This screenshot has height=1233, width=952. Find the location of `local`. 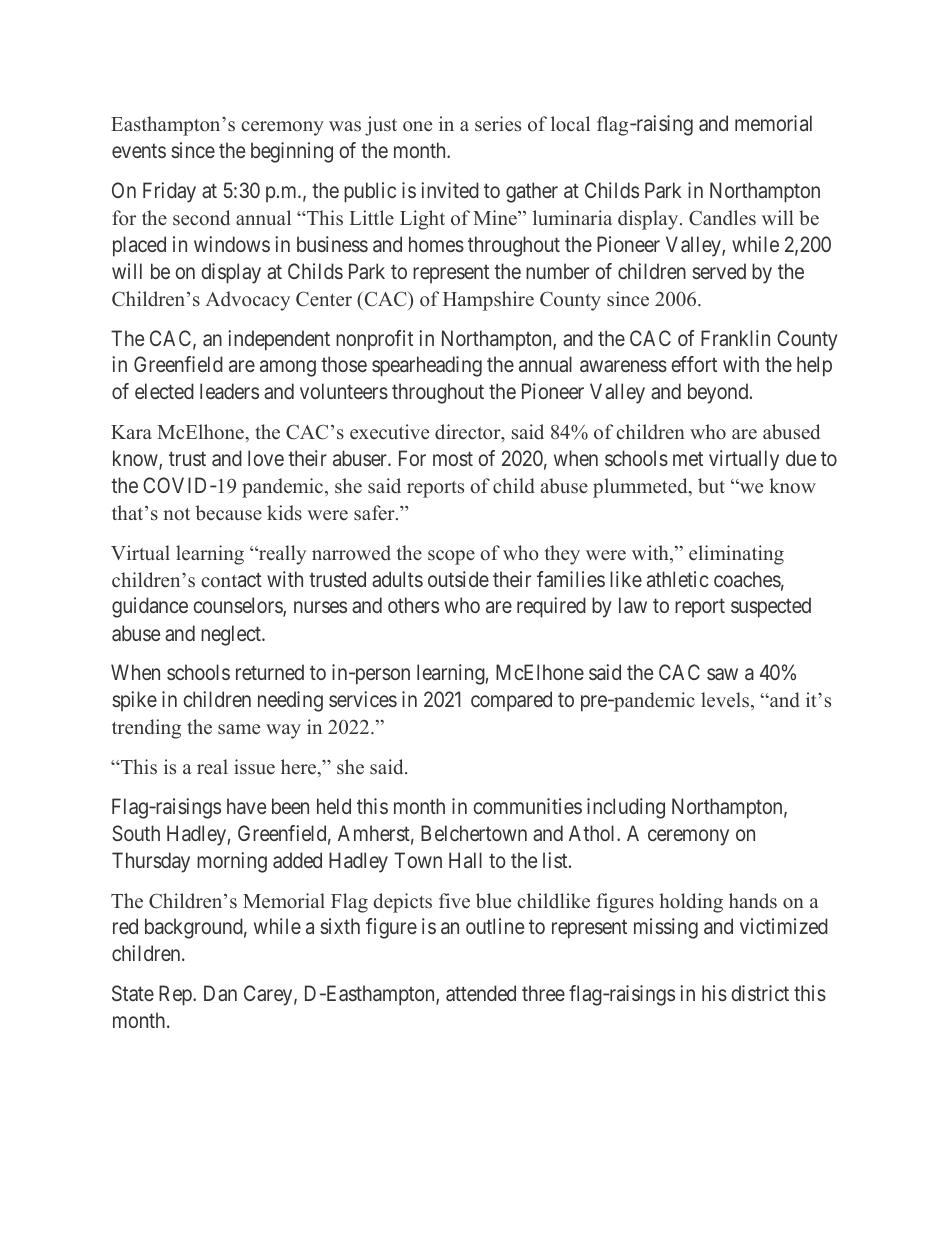

local is located at coordinates (570, 123).
